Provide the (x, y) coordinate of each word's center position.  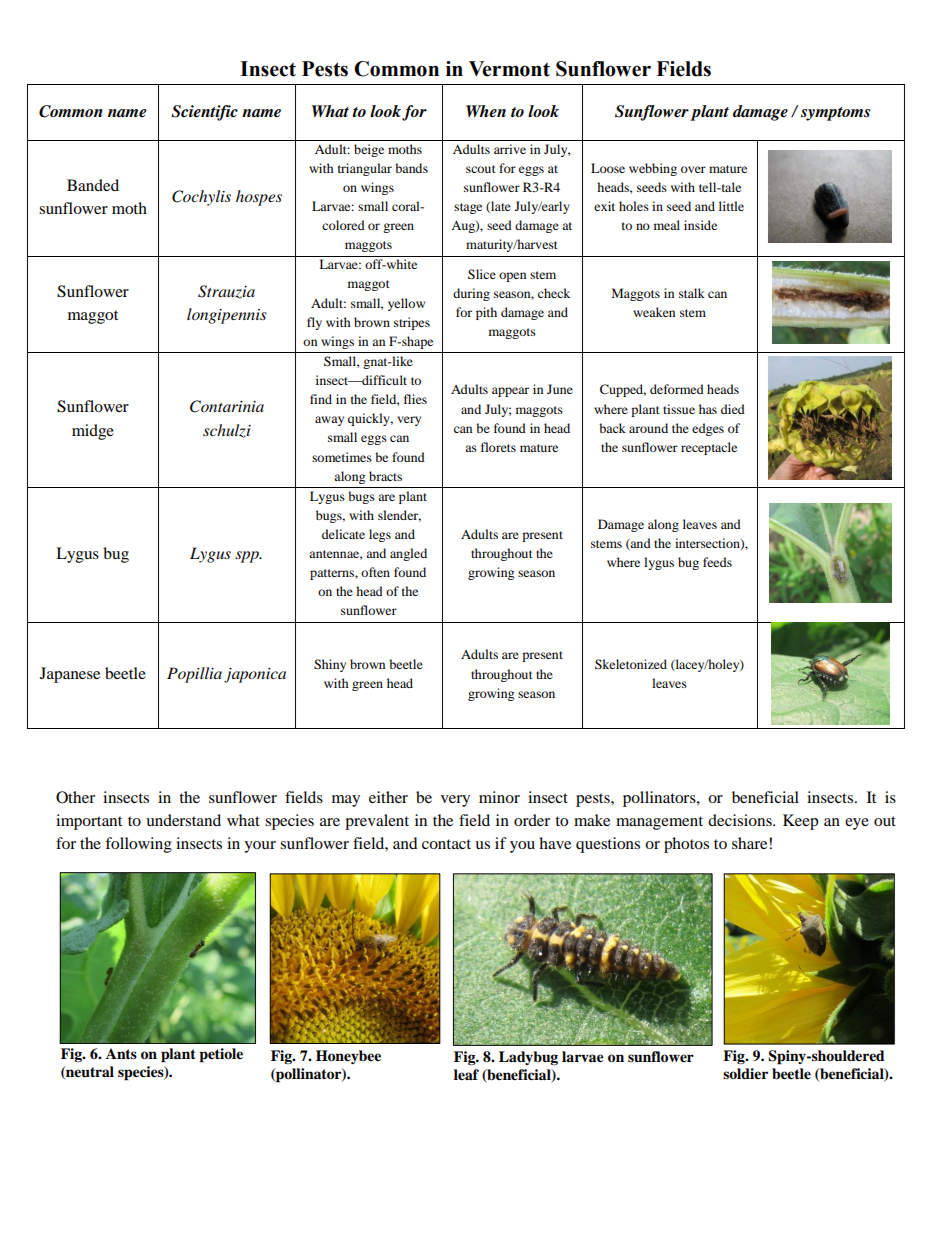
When (486, 111)
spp (248, 557)
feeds (717, 562)
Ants (121, 1053)
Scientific (204, 113)
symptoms (835, 114)
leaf (466, 1075)
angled (408, 554)
